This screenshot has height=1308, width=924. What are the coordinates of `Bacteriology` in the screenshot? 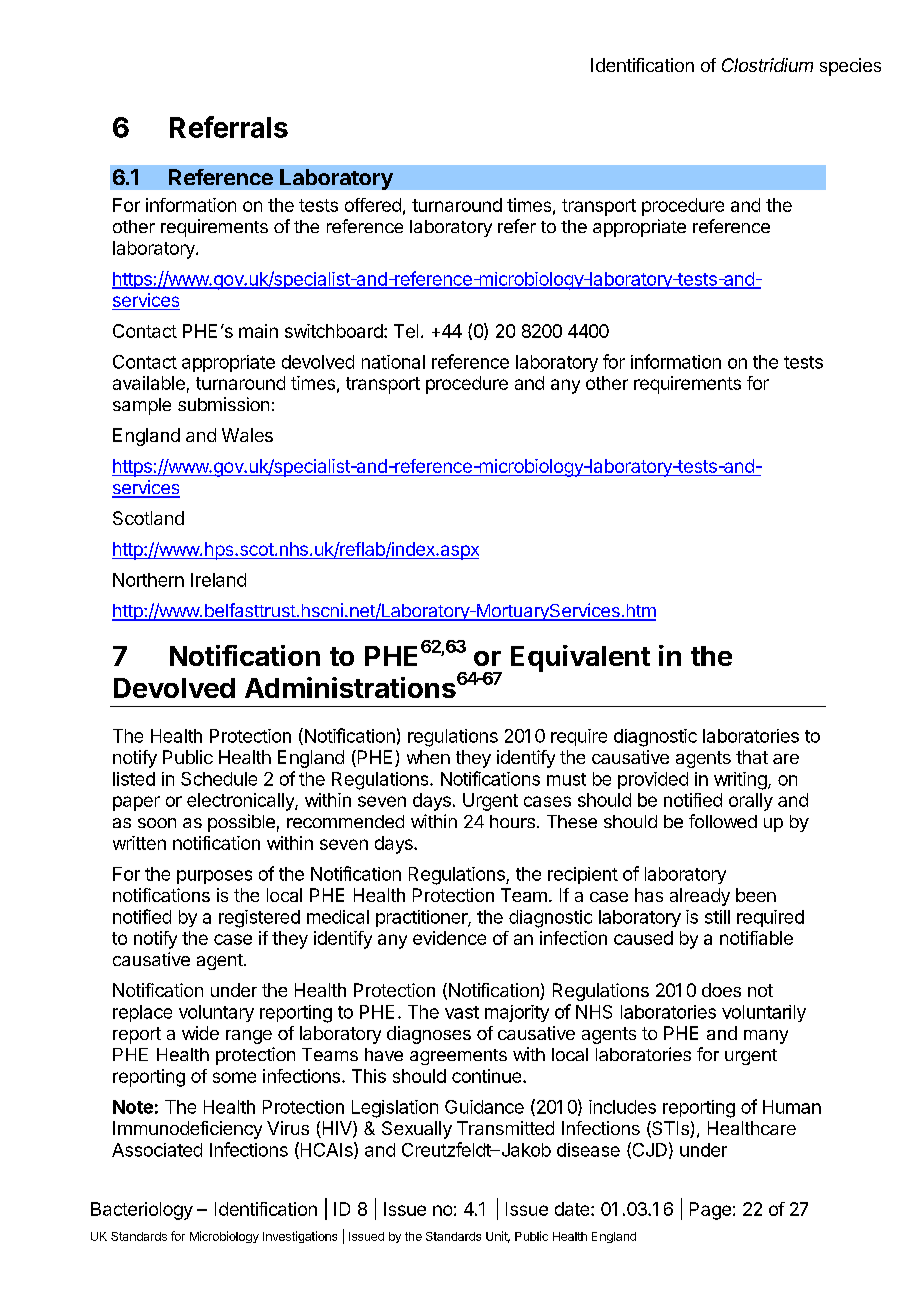 It's located at (142, 1211).
